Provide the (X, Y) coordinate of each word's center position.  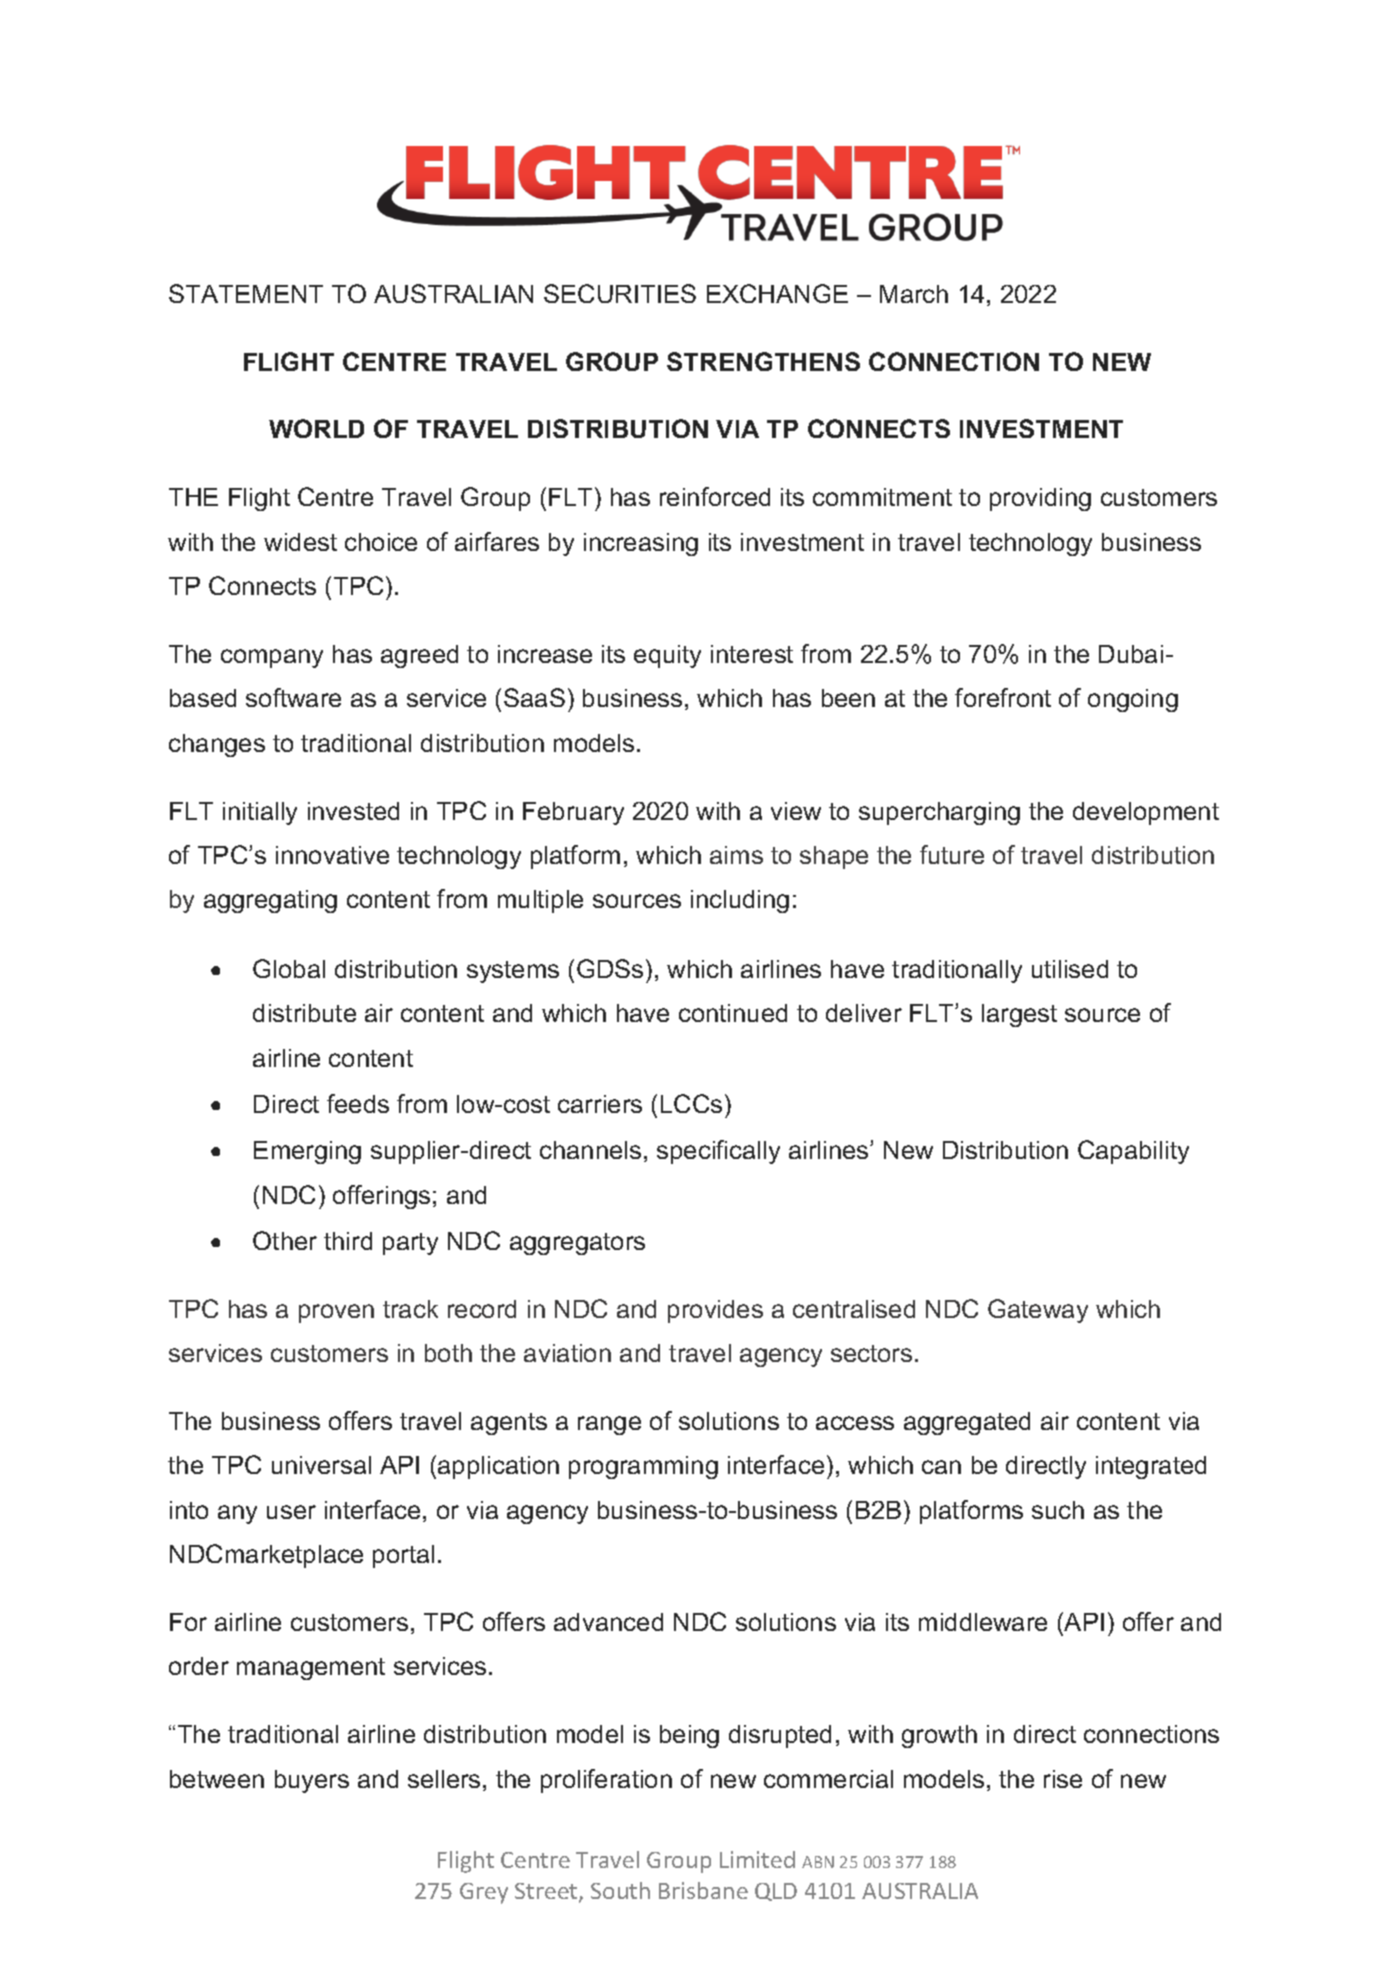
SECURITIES (620, 293)
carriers (600, 1104)
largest (1019, 1015)
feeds (358, 1103)
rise (1063, 1779)
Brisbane (703, 1890)
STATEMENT (246, 293)
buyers (312, 1781)
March (914, 294)
